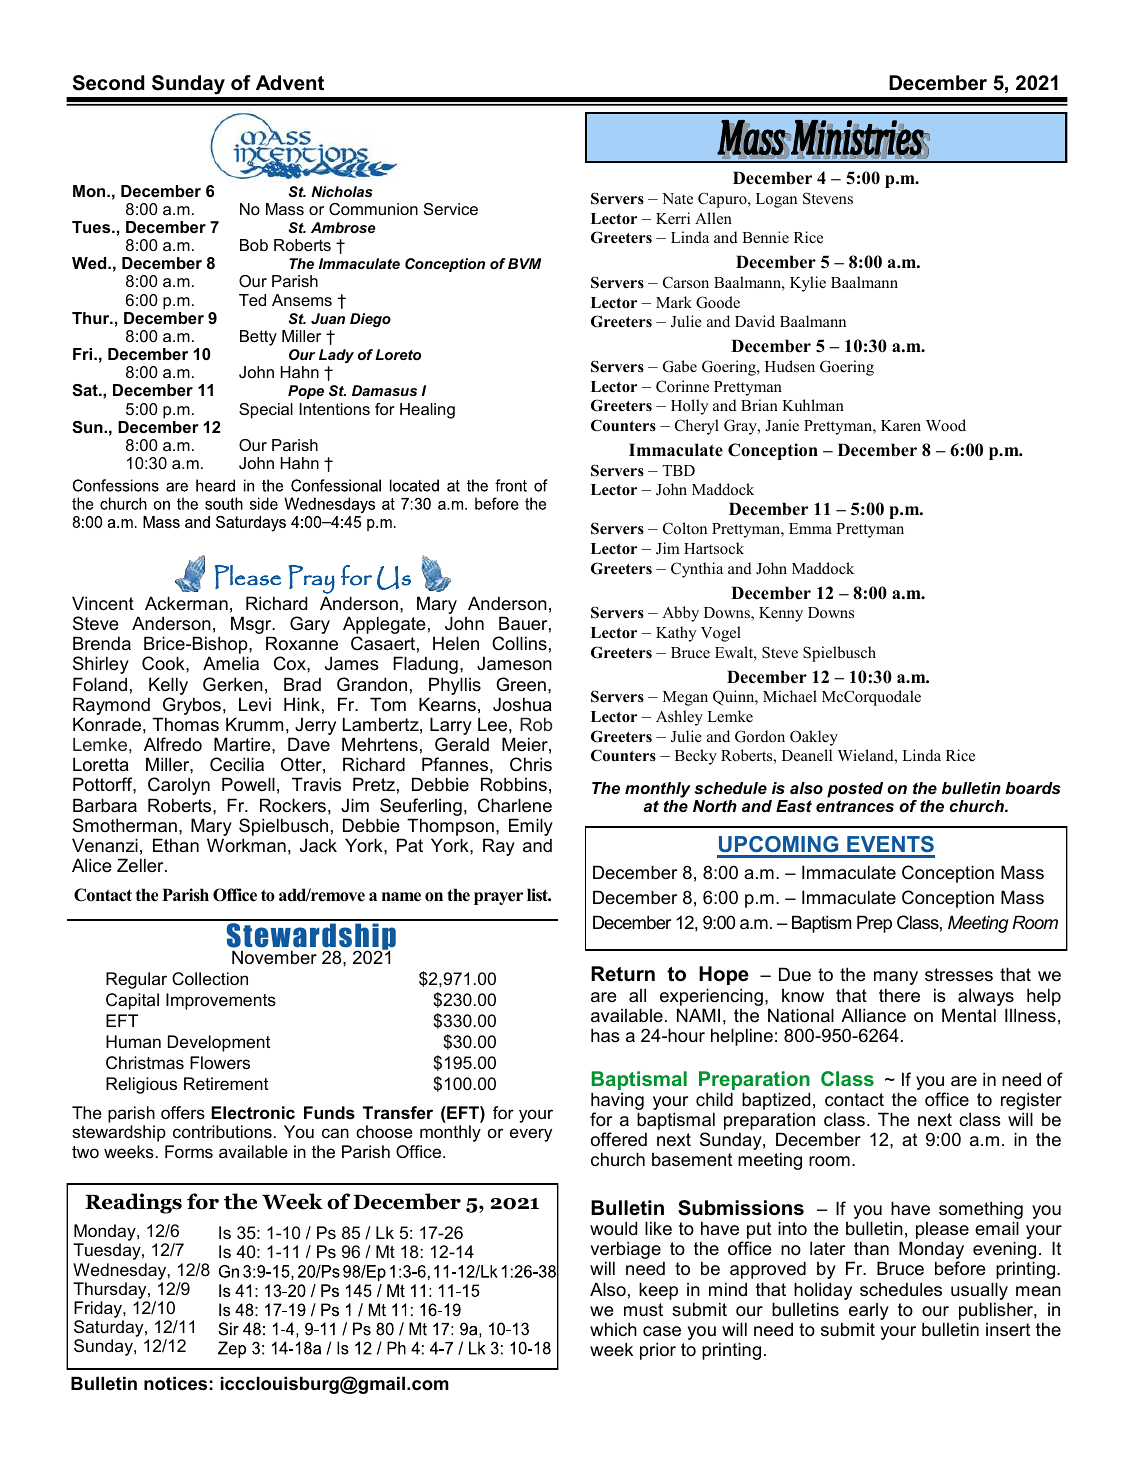 This screenshot has width=1134, height=1467. Describe the element at coordinates (677, 198) in the screenshot. I see `Nate` at that location.
